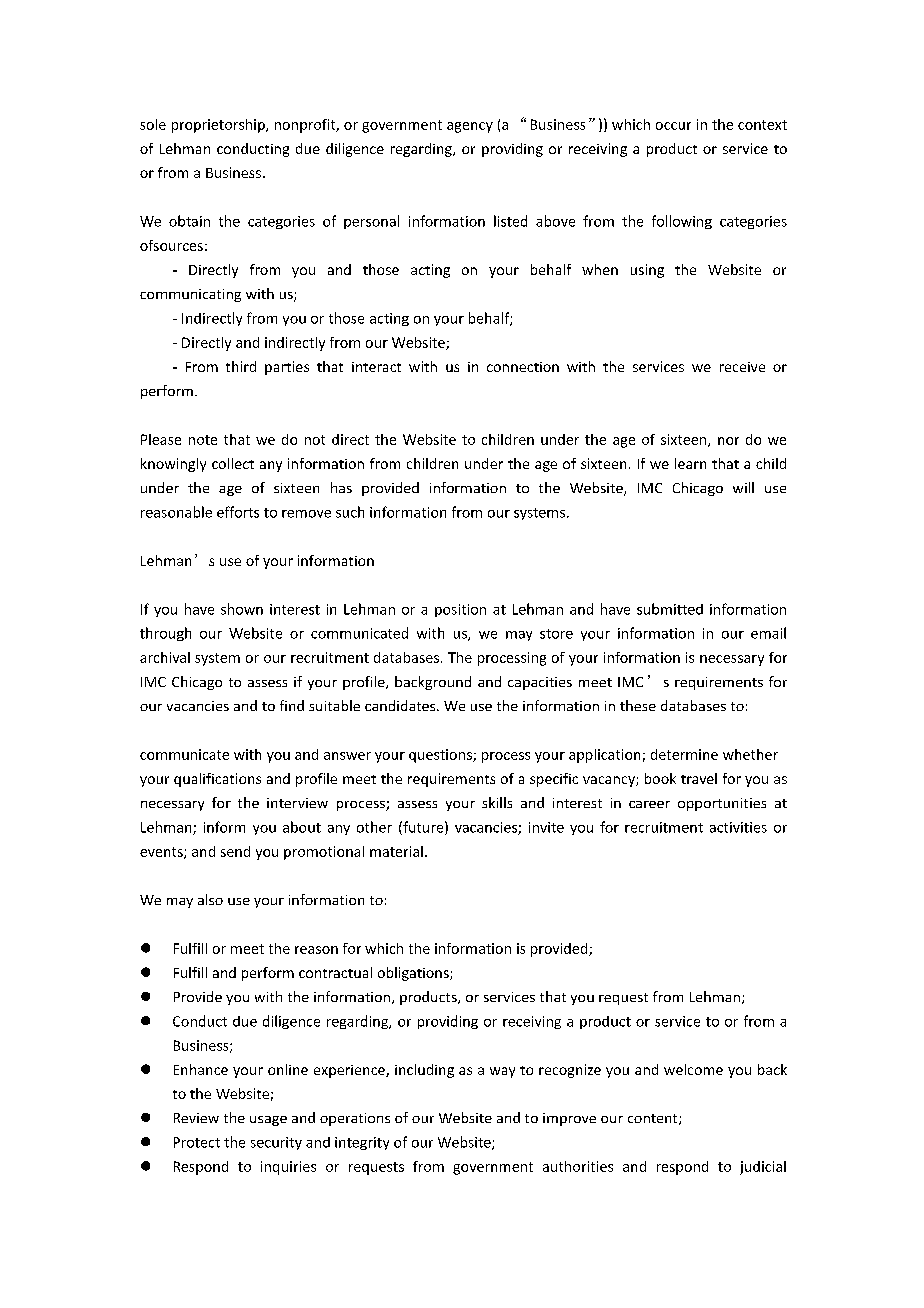 This image has height=1308, width=924. Describe the element at coordinates (654, 1119) in the image. I see `content` at that location.
